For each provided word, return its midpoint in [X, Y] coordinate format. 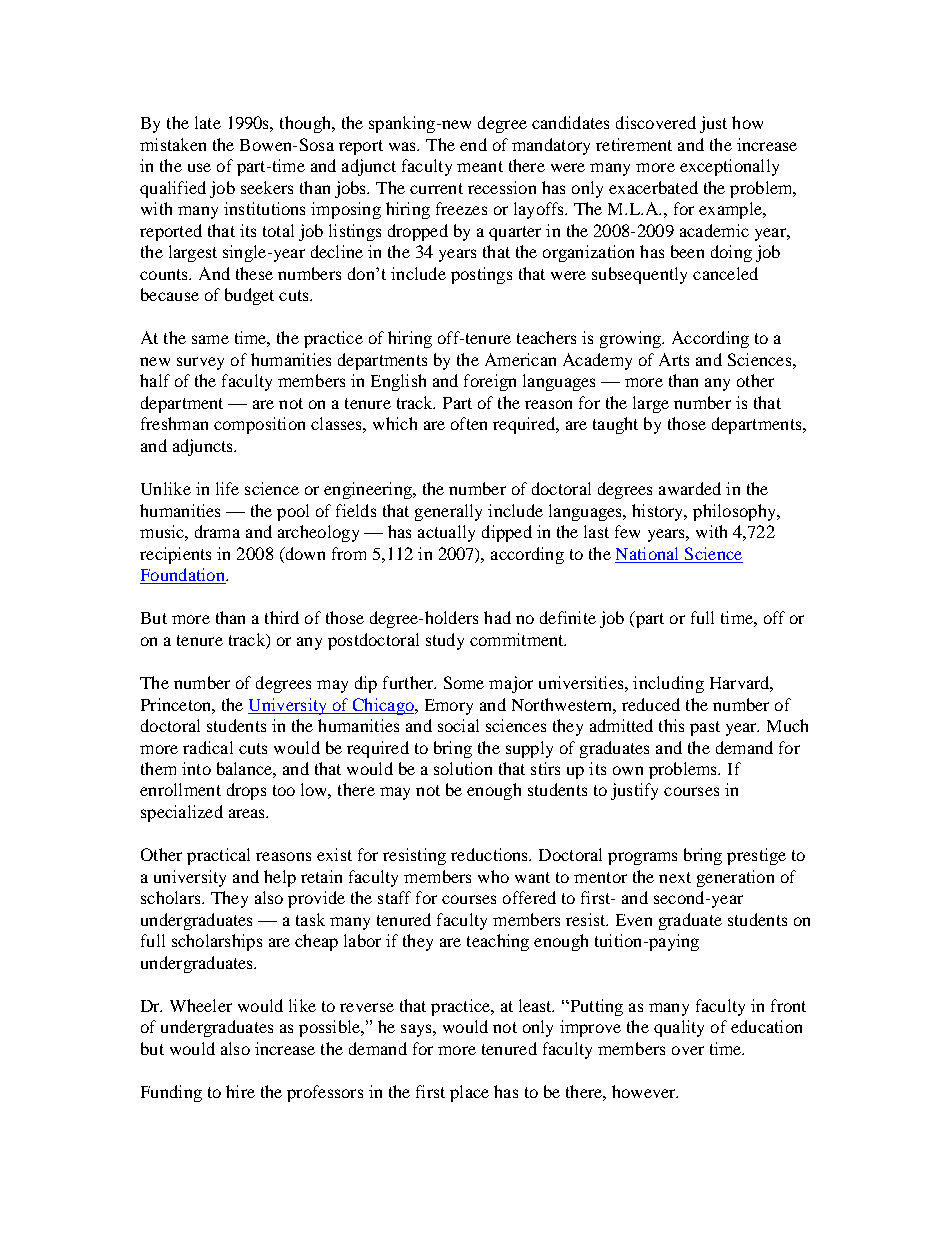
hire [240, 1091]
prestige [756, 856]
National [647, 553]
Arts [674, 359]
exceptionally [729, 167]
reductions [491, 854]
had [497, 617]
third [282, 617]
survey [200, 363]
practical [218, 856]
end [473, 144]
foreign [490, 382]
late [208, 122]
